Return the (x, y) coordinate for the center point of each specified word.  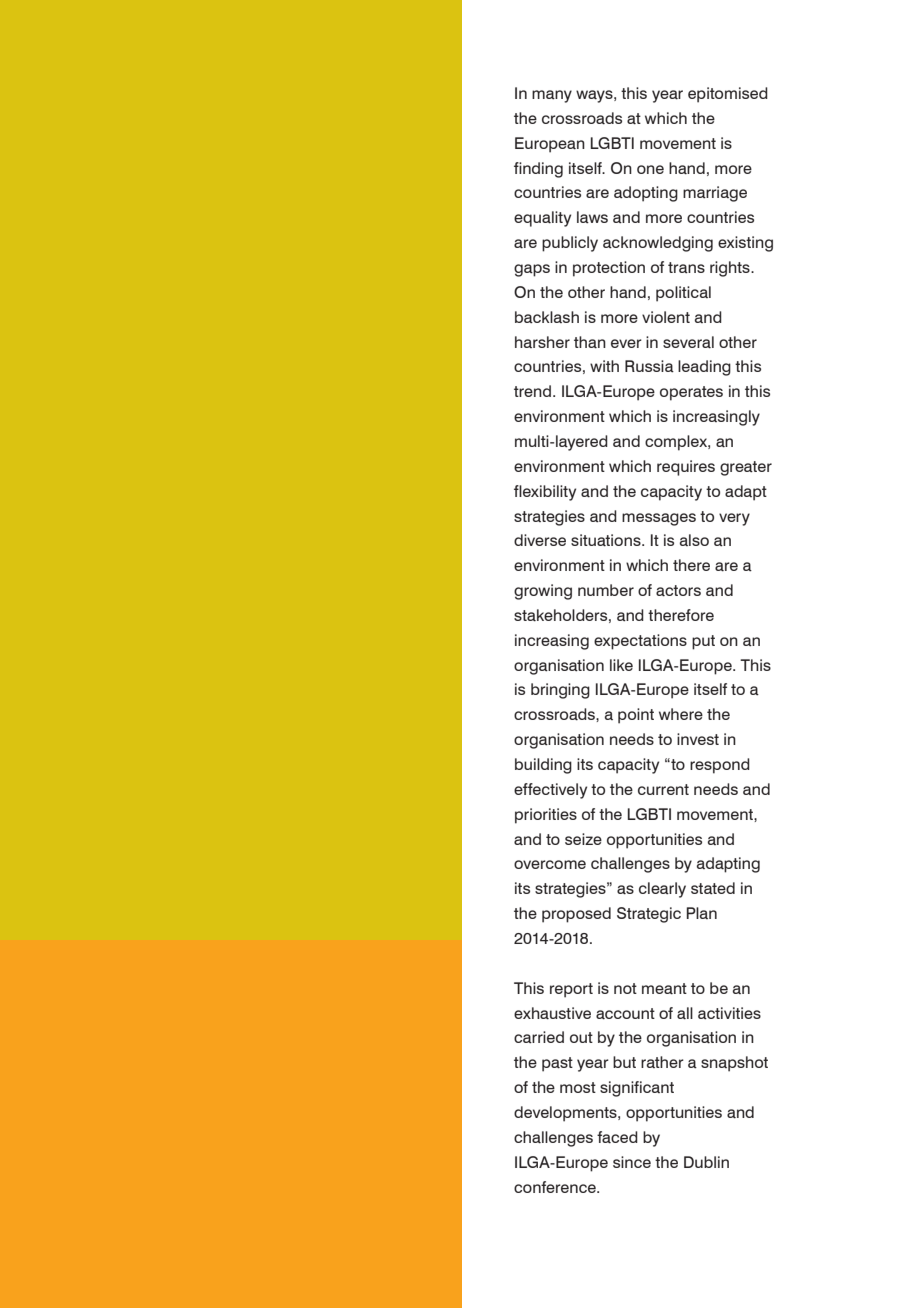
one (650, 169)
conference (556, 1187)
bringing (560, 691)
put (703, 642)
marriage (715, 194)
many (552, 96)
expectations (640, 642)
